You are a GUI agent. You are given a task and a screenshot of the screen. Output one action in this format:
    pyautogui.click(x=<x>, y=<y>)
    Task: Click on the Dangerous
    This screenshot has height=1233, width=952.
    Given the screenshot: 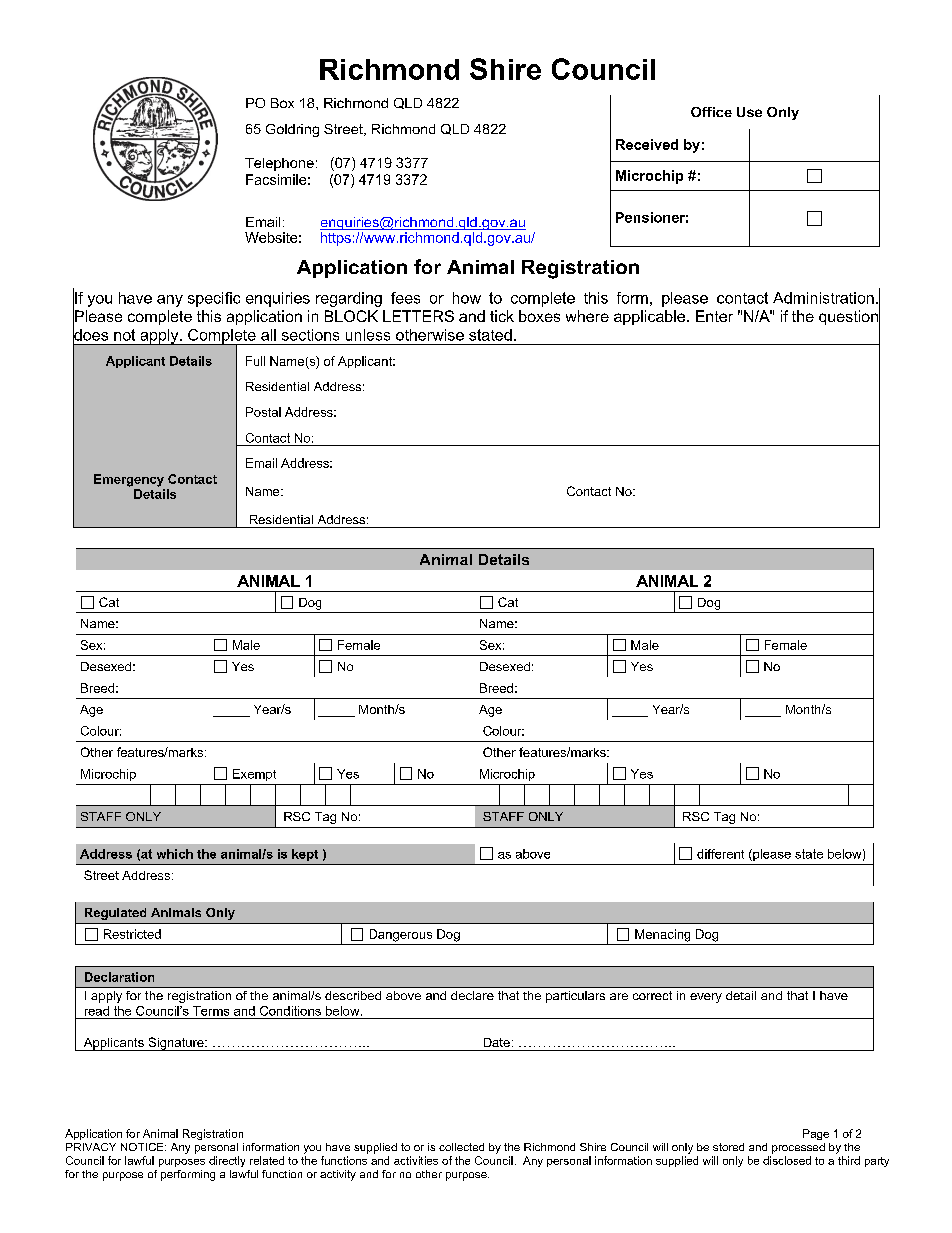 What is the action you would take?
    pyautogui.click(x=401, y=935)
